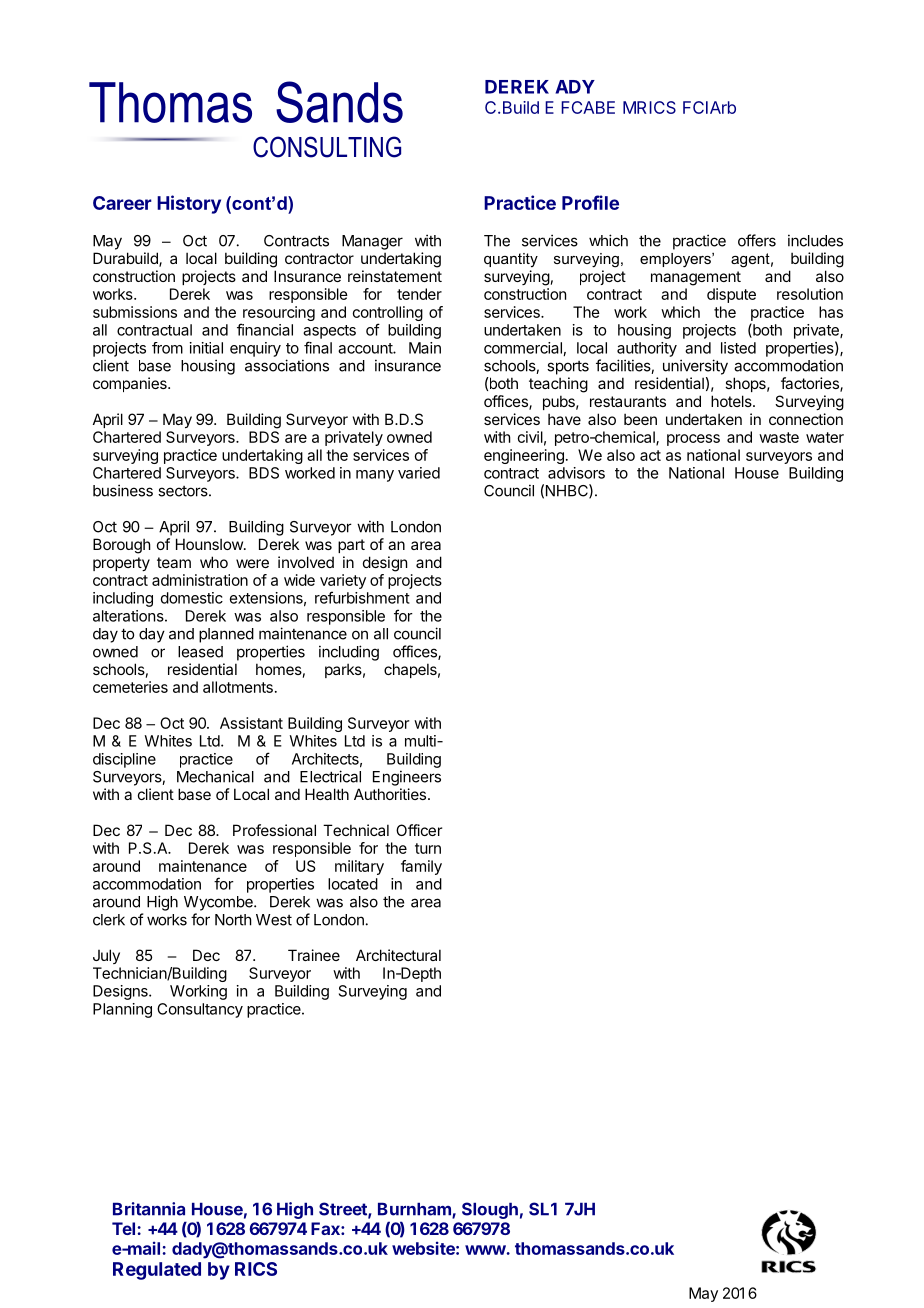 Image resolution: width=924 pixels, height=1308 pixels. I want to click on Regulated, so click(157, 1271).
